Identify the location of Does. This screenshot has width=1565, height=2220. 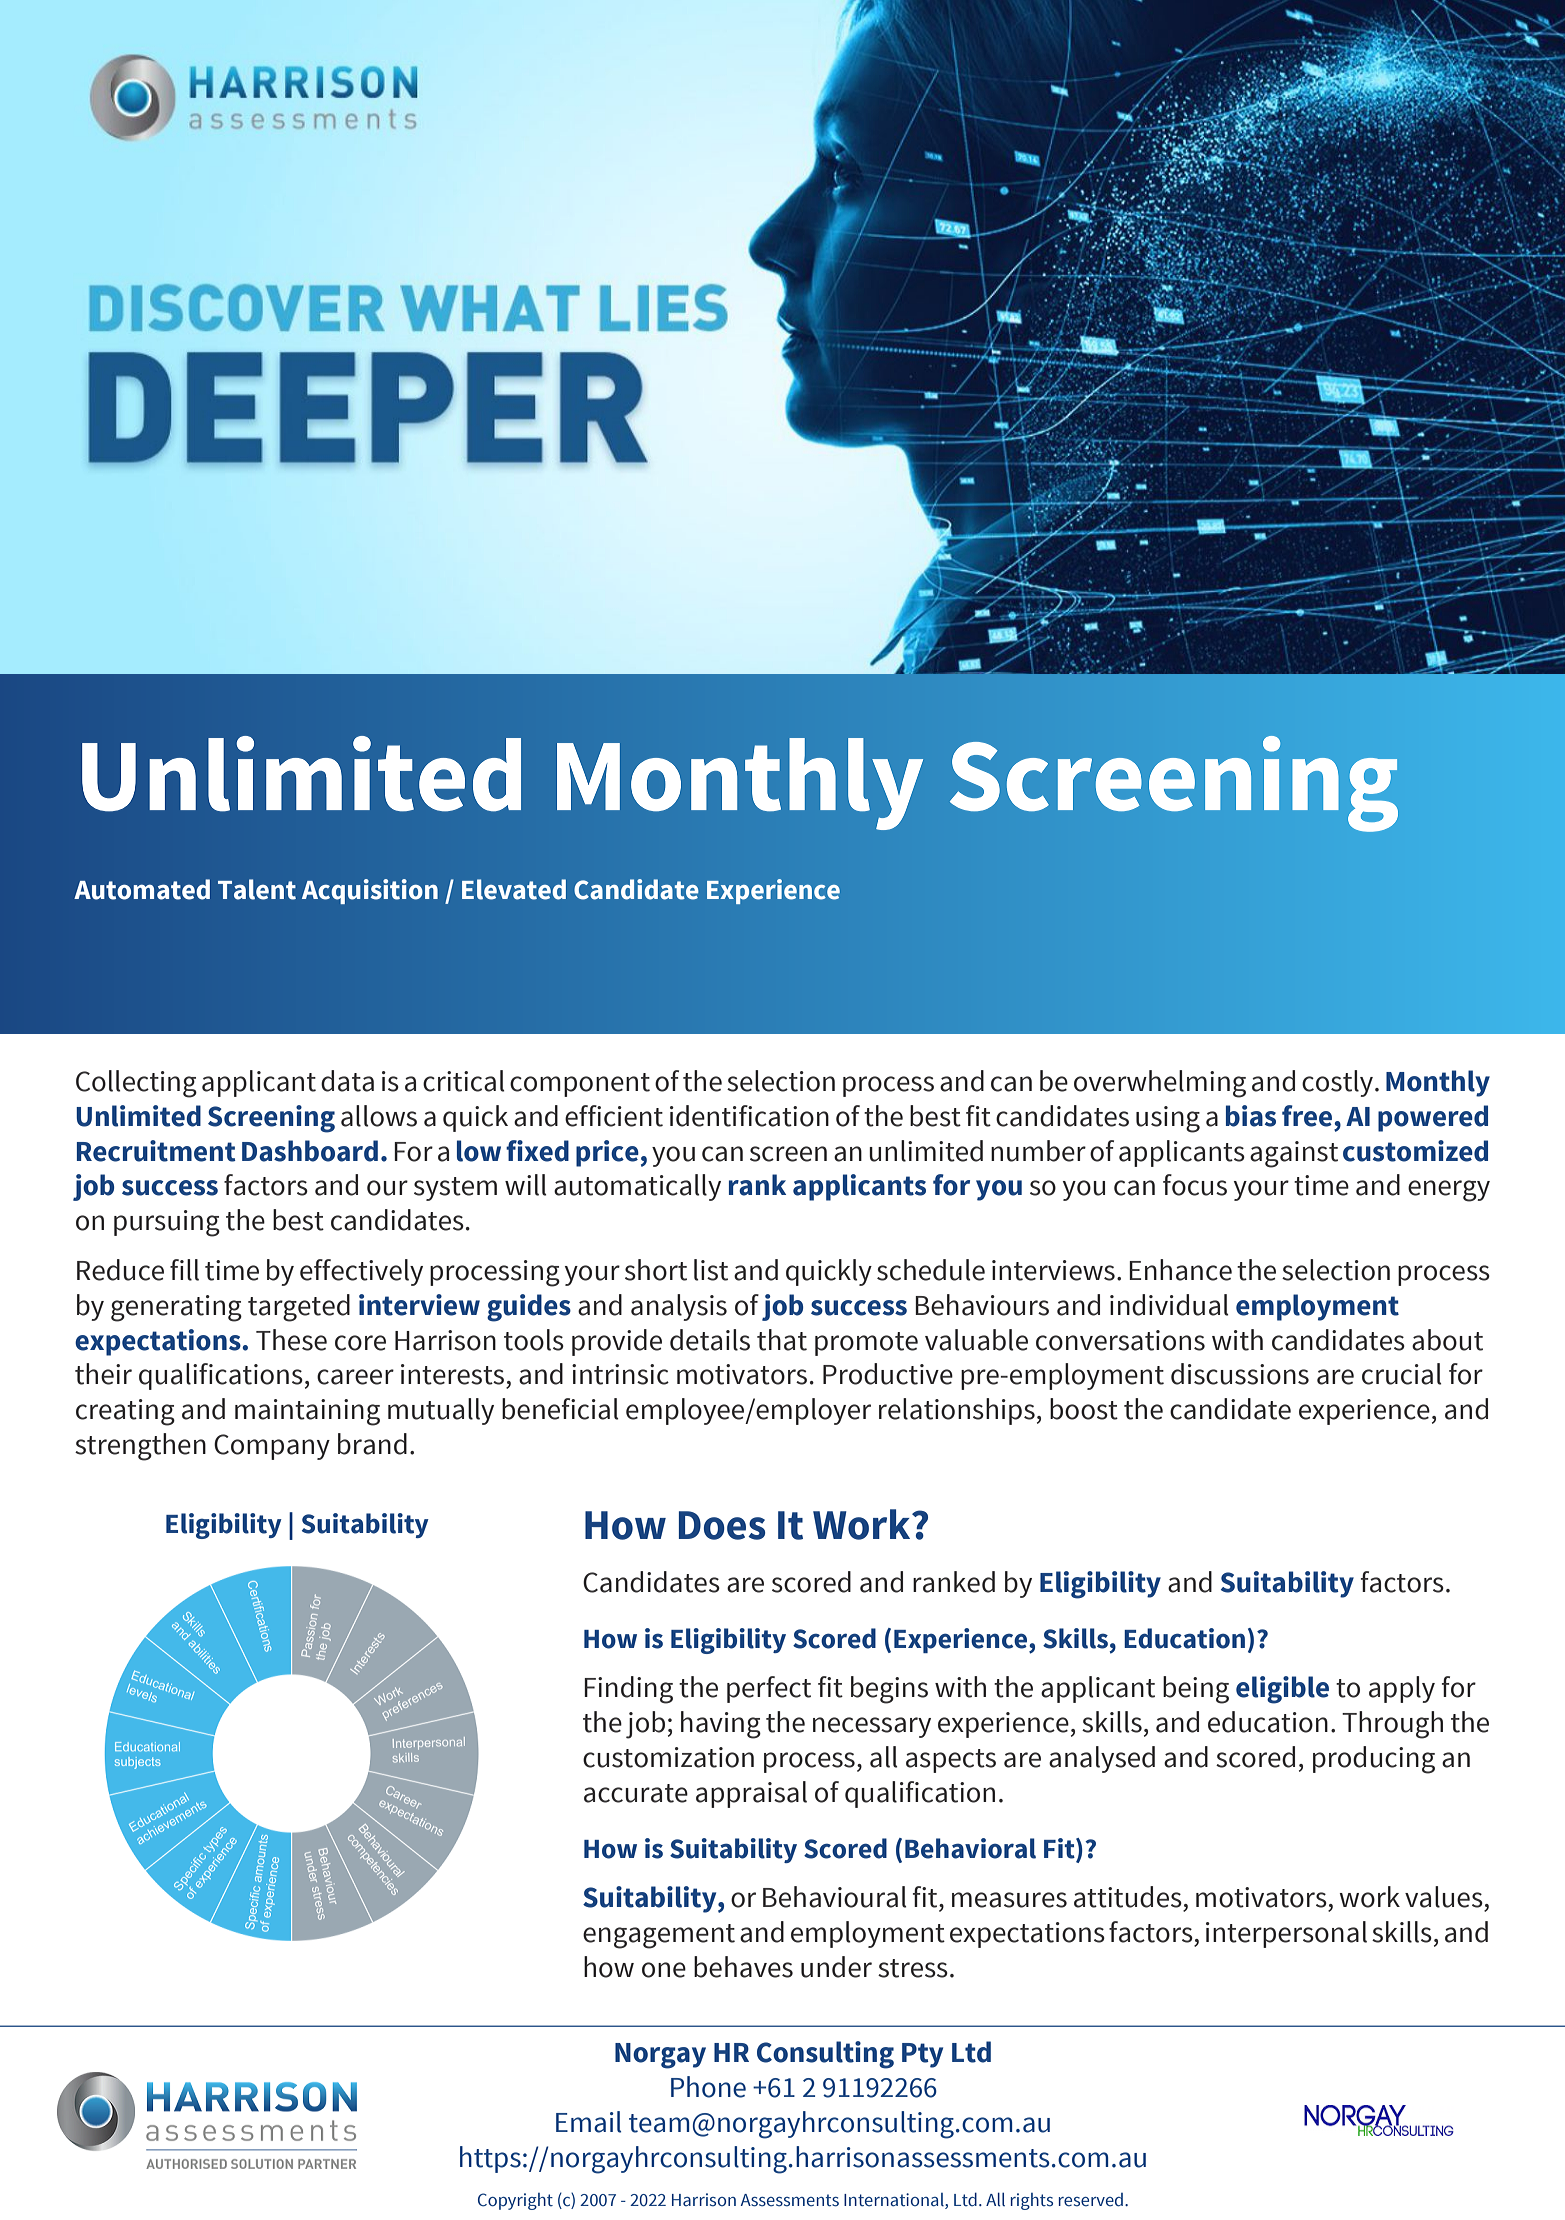
(722, 1525).
